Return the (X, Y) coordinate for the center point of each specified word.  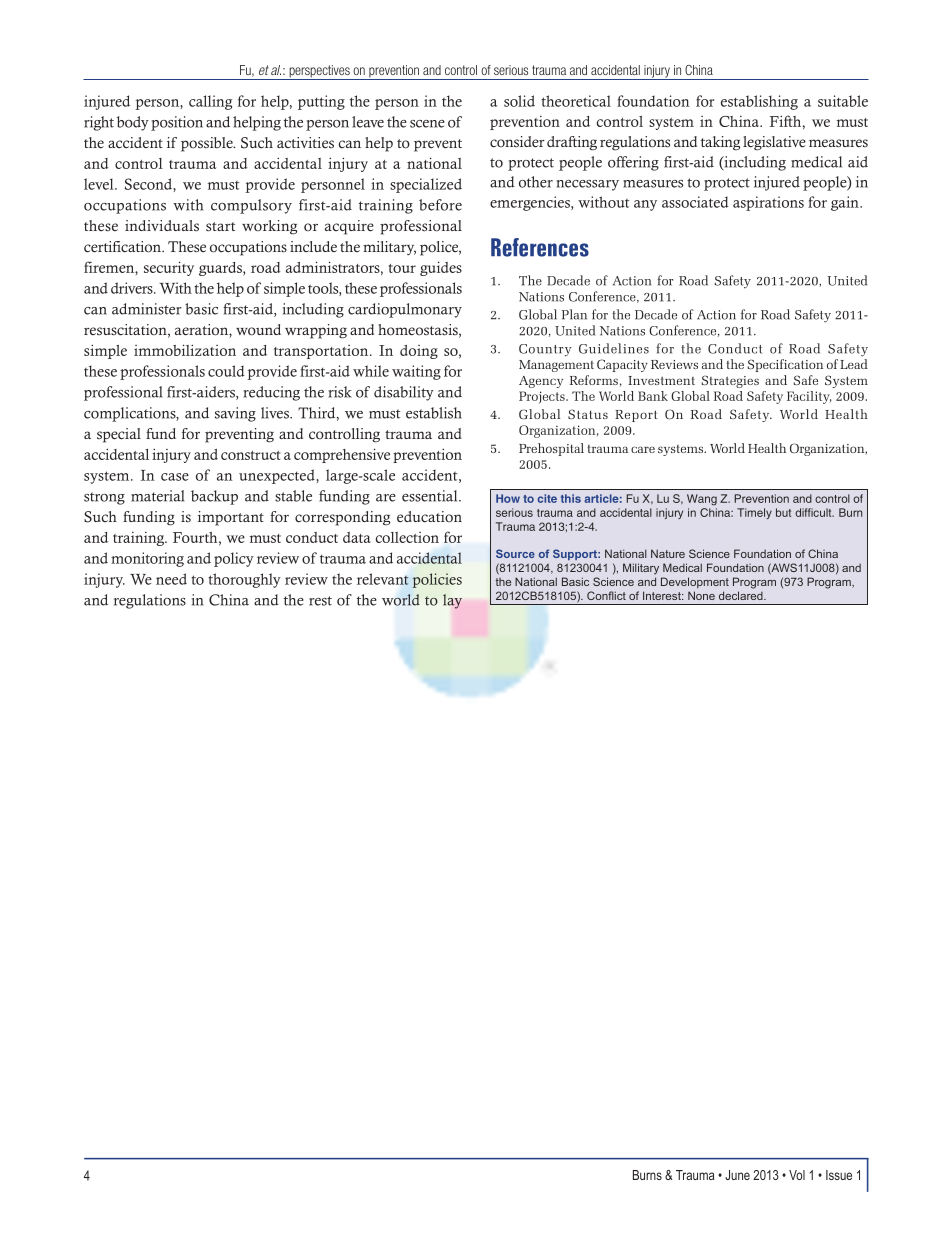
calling (210, 102)
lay (452, 601)
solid (519, 101)
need (171, 579)
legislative (774, 143)
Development (695, 582)
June (737, 1175)
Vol (797, 1175)
